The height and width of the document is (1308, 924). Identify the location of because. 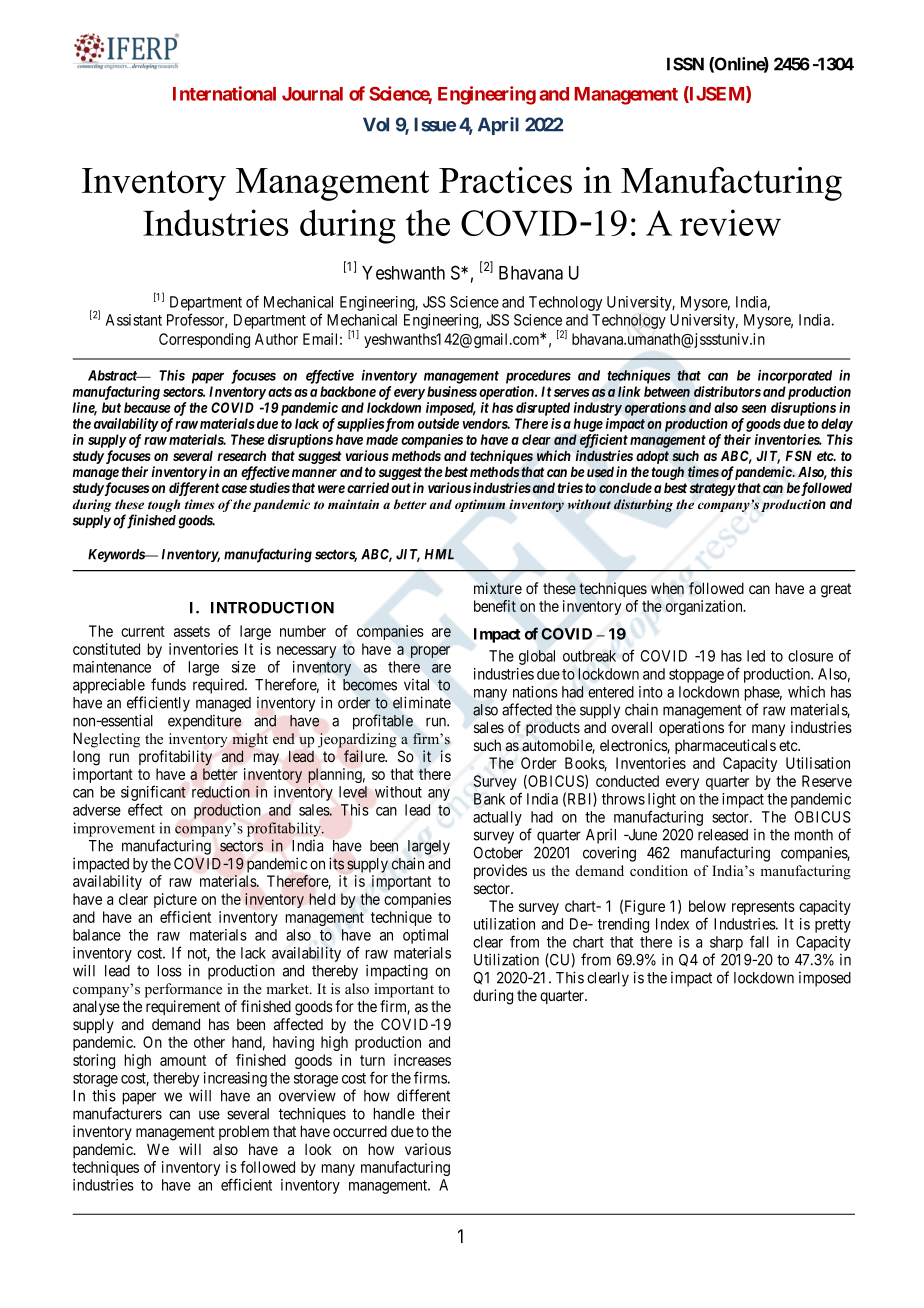
(147, 407).
